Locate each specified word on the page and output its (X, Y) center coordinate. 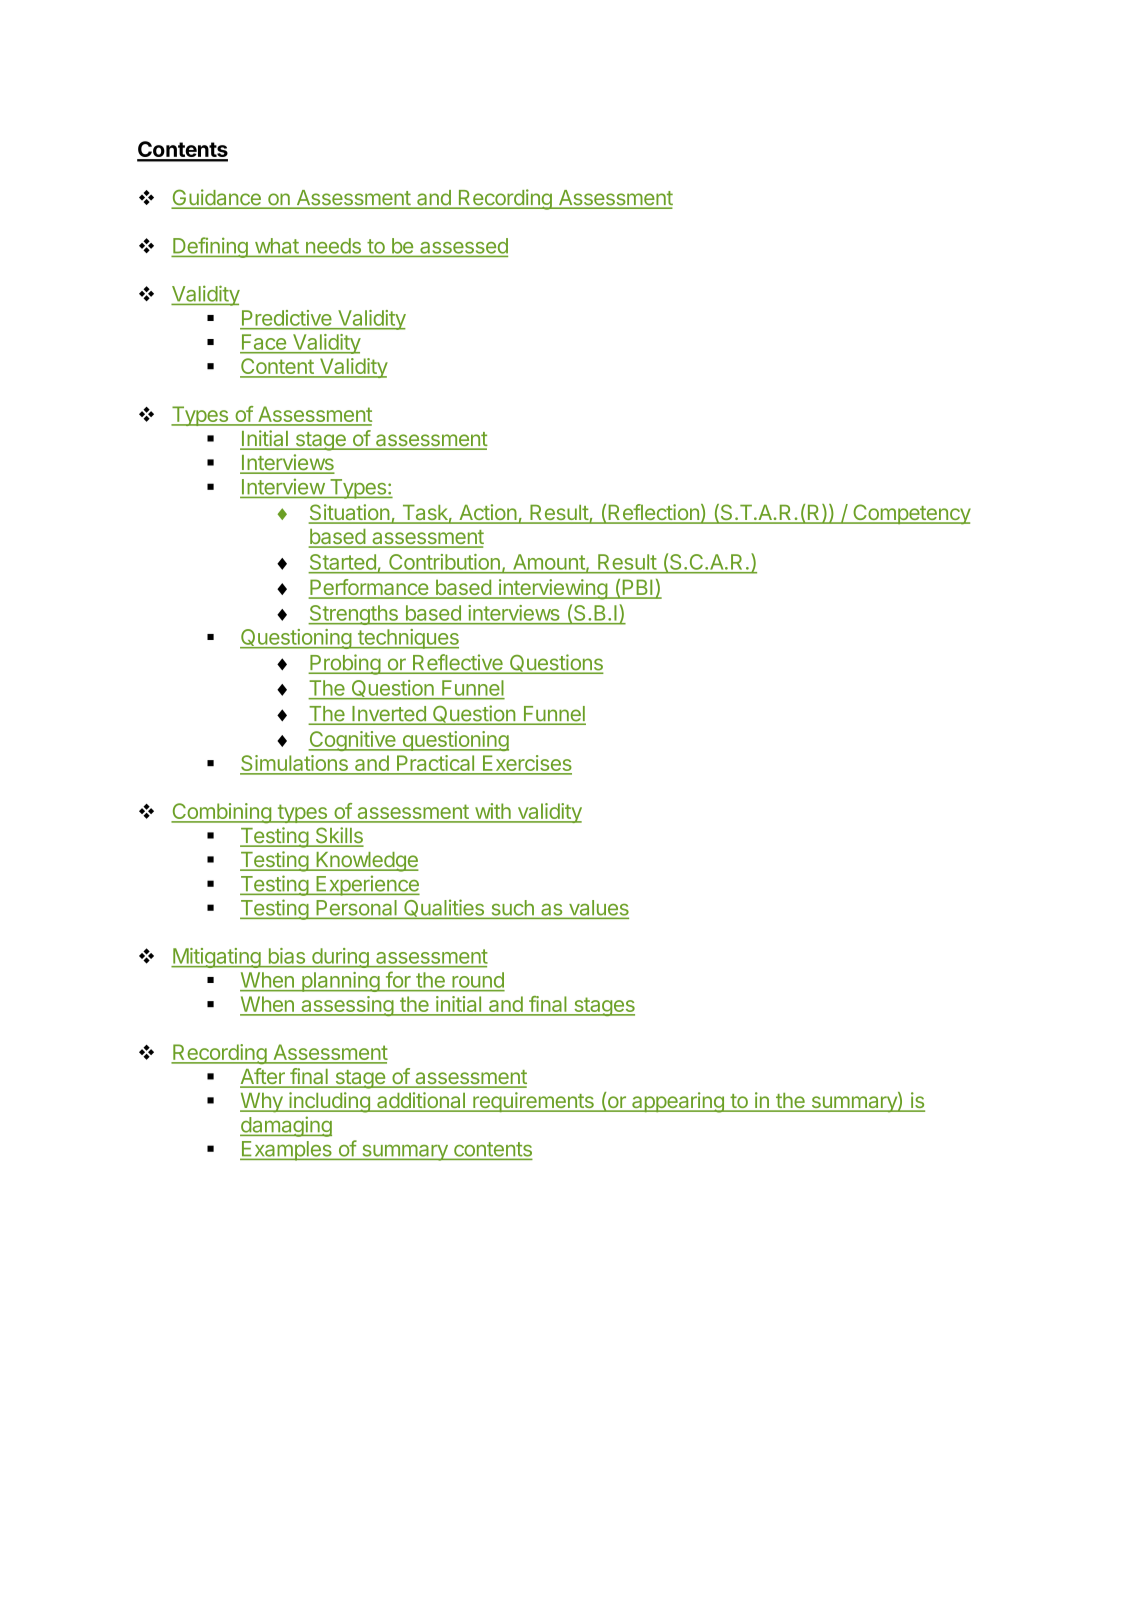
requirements (533, 1102)
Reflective (458, 663)
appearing (678, 1102)
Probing (345, 664)
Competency (911, 514)
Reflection (653, 513)
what (277, 246)
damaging (286, 1126)
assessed (463, 247)
